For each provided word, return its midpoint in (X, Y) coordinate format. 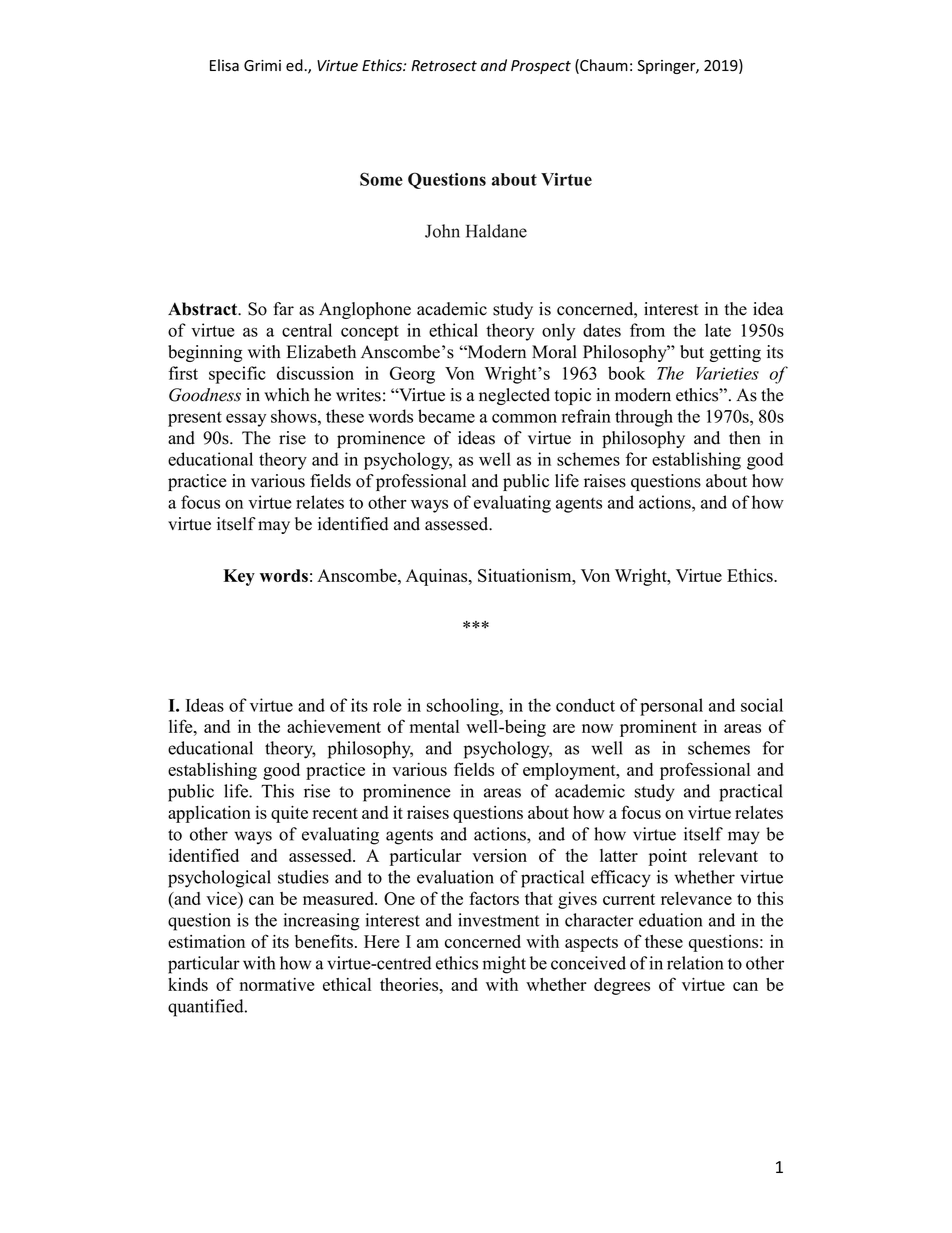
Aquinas (438, 577)
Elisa (224, 65)
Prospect (541, 67)
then (745, 438)
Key (239, 577)
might (504, 965)
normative (277, 984)
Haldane (496, 231)
